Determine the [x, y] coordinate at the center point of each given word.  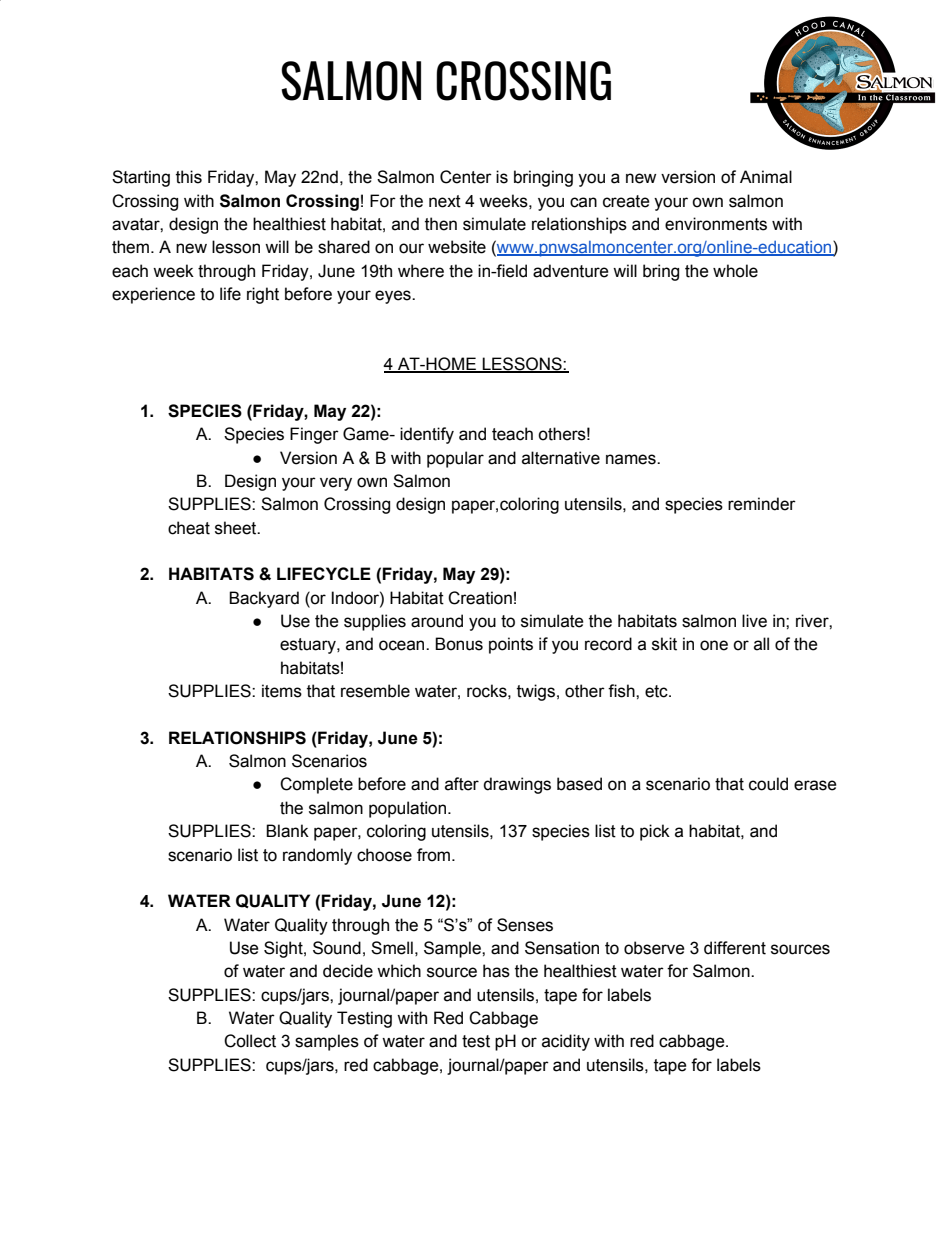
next [445, 201]
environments [716, 224]
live [754, 621]
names [632, 459]
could [768, 784]
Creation [480, 598]
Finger [314, 435]
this [189, 177]
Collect [250, 1041]
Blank [287, 831]
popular [455, 459]
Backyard [264, 599]
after [462, 784]
